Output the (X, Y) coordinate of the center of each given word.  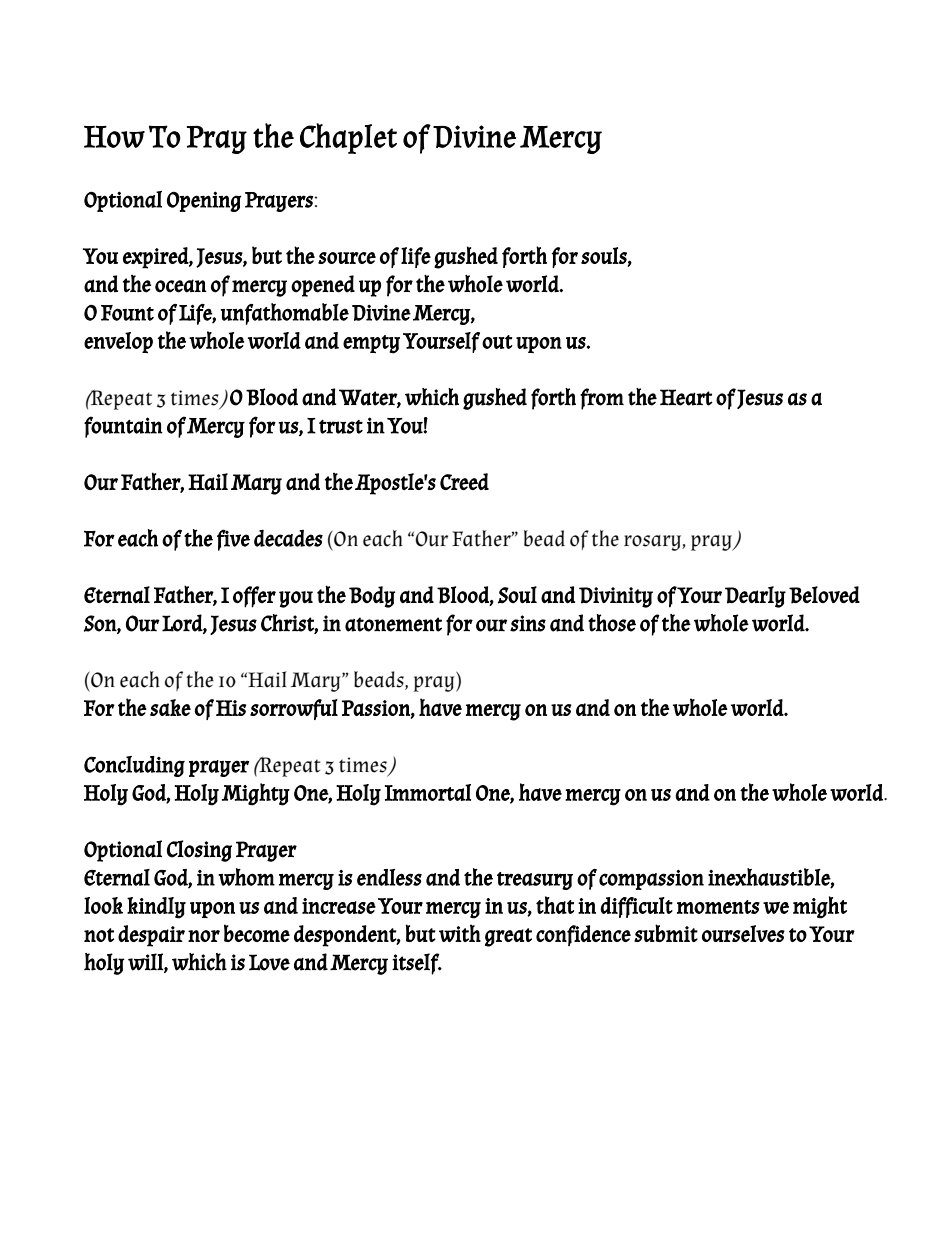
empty (371, 344)
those (612, 623)
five (233, 540)
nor (204, 936)
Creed (464, 481)
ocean (180, 286)
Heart (686, 397)
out (497, 342)
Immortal (428, 792)
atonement (393, 624)
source (347, 258)
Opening (204, 201)
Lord (183, 623)
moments (718, 907)
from (602, 399)
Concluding (134, 766)
